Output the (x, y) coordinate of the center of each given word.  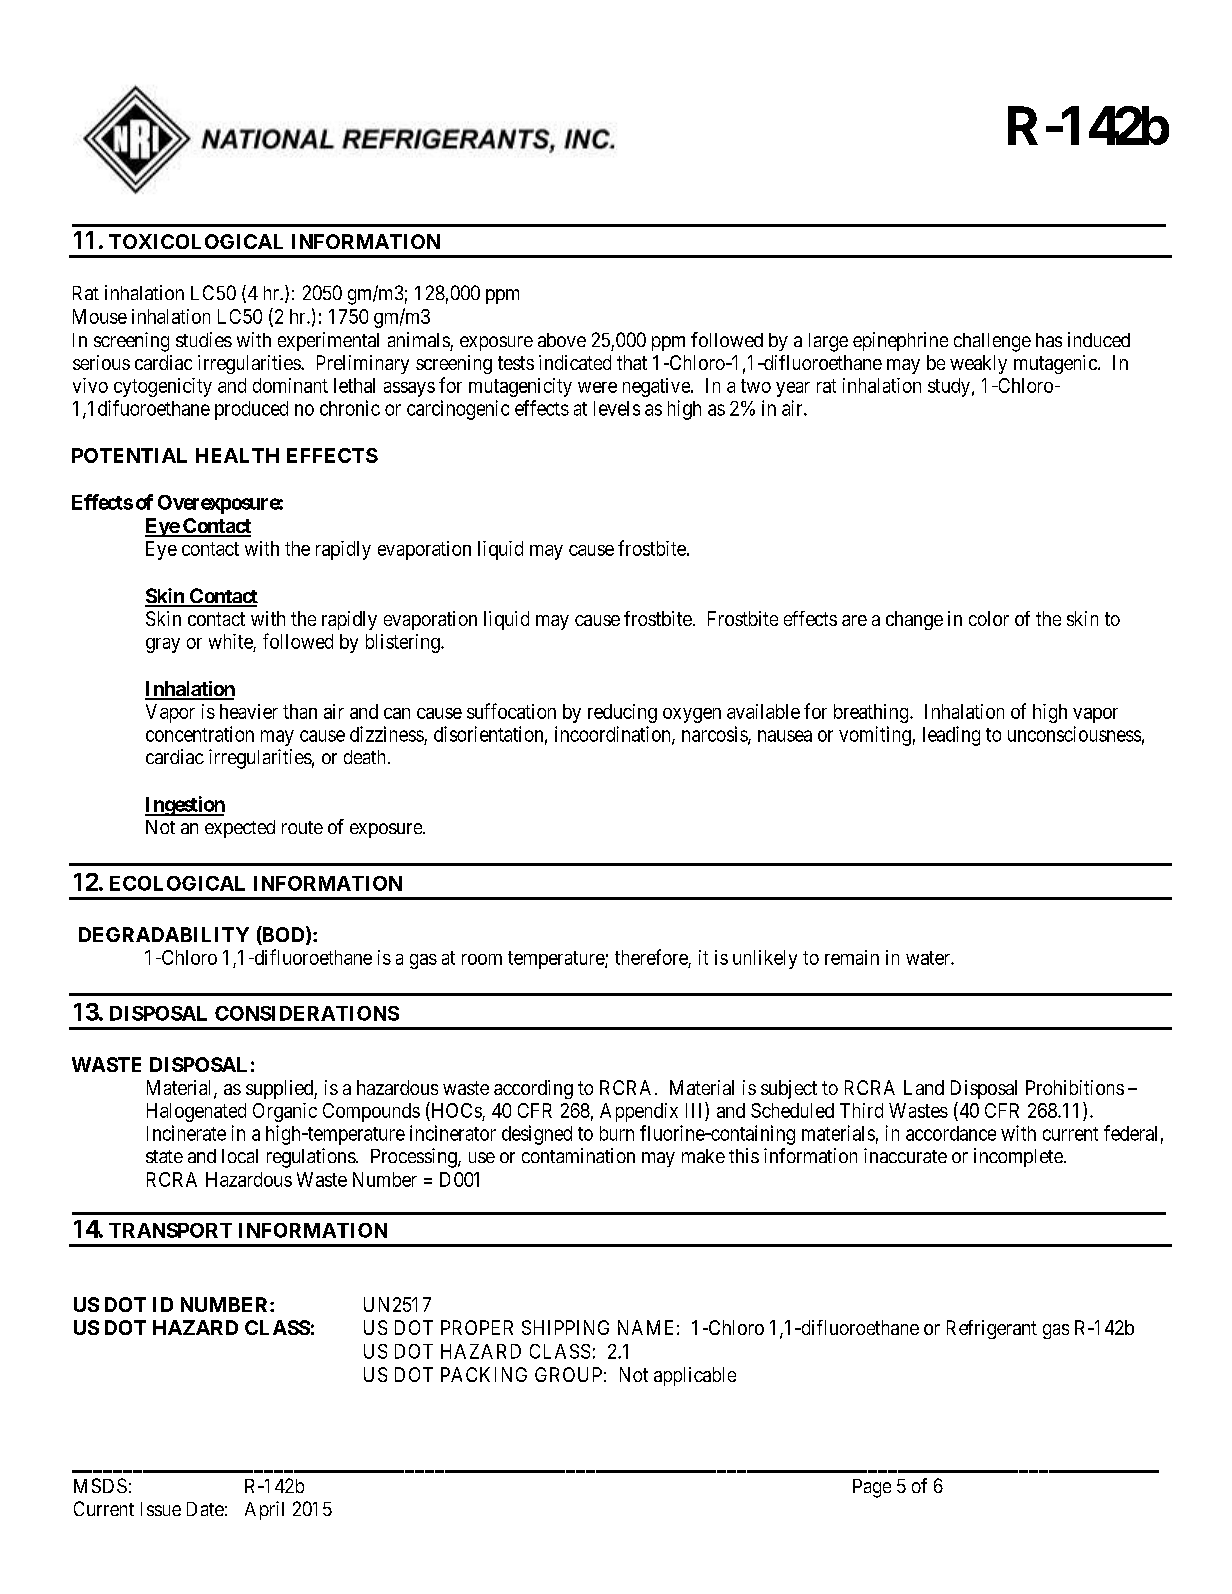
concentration (200, 734)
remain (852, 957)
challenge (992, 342)
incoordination (614, 735)
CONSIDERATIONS (307, 1013)
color (989, 618)
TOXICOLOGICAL (196, 241)
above (562, 340)
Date (205, 1509)
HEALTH (237, 455)
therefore (651, 957)
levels (617, 408)
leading (951, 736)
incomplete (1018, 1157)
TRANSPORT (170, 1230)
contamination (578, 1155)
